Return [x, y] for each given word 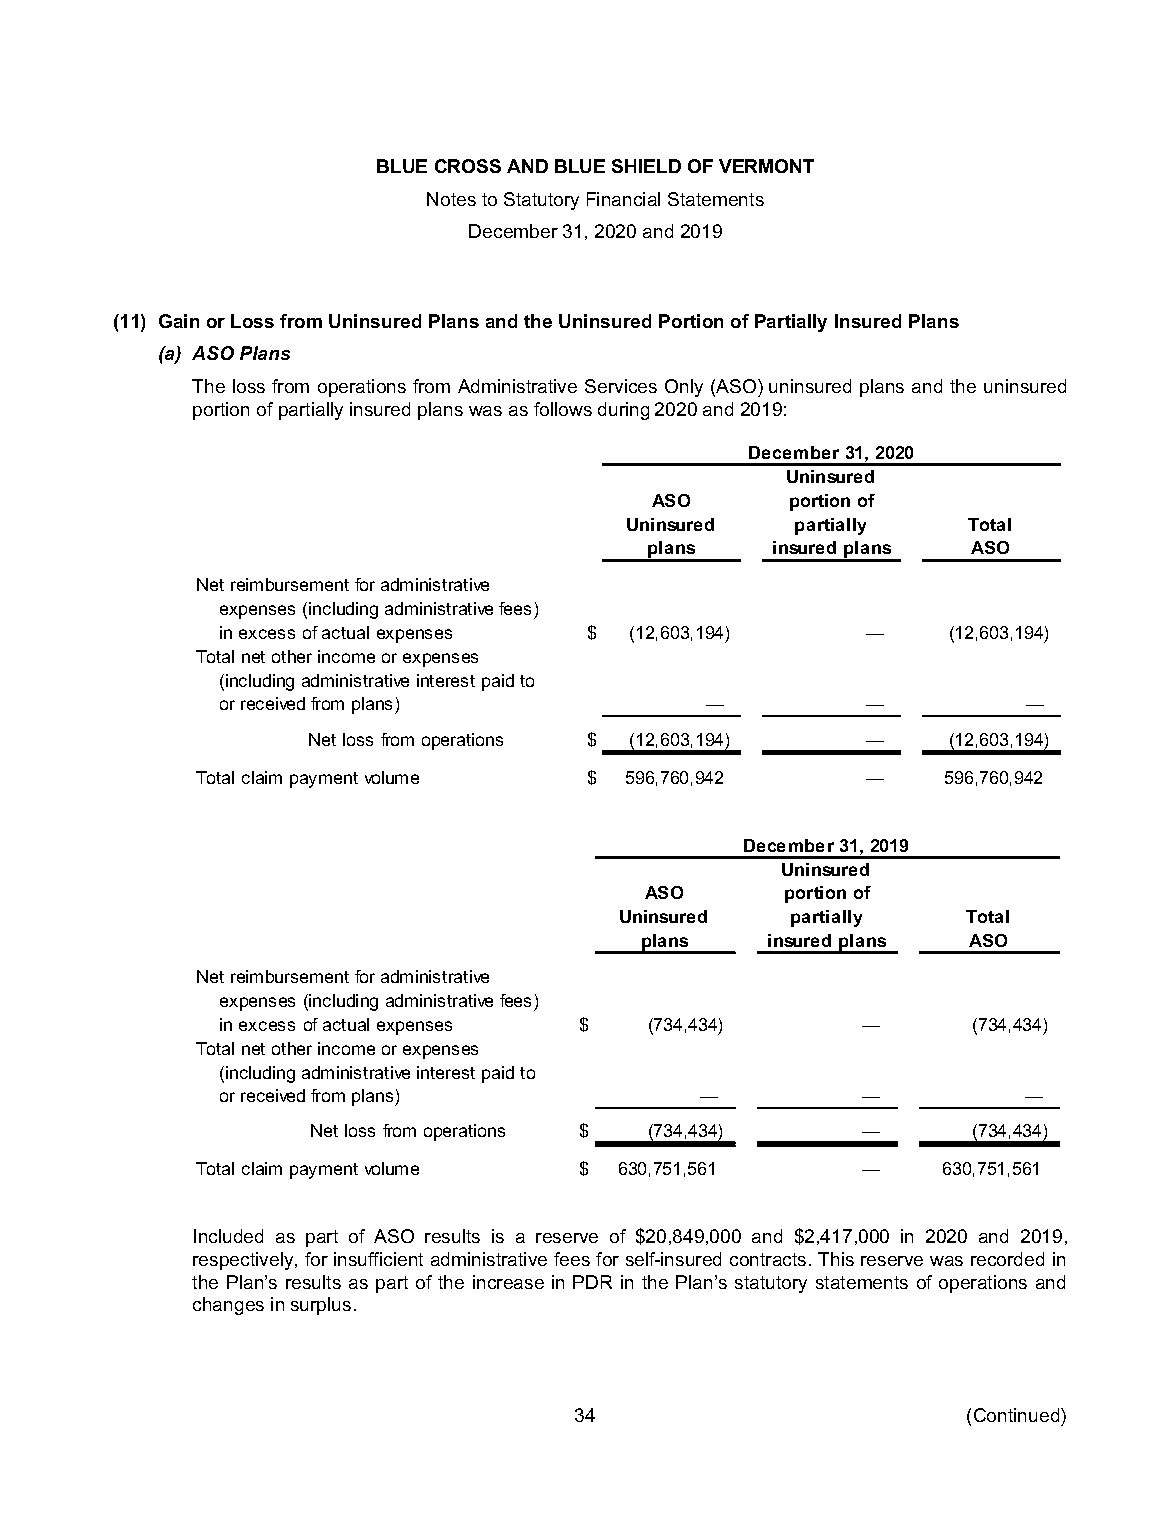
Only [684, 388]
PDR [592, 1282]
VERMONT [766, 166]
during [623, 411]
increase [508, 1282]
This [836, 1259]
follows [563, 409]
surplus [321, 1306]
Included [228, 1236]
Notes [451, 199]
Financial [623, 199]
